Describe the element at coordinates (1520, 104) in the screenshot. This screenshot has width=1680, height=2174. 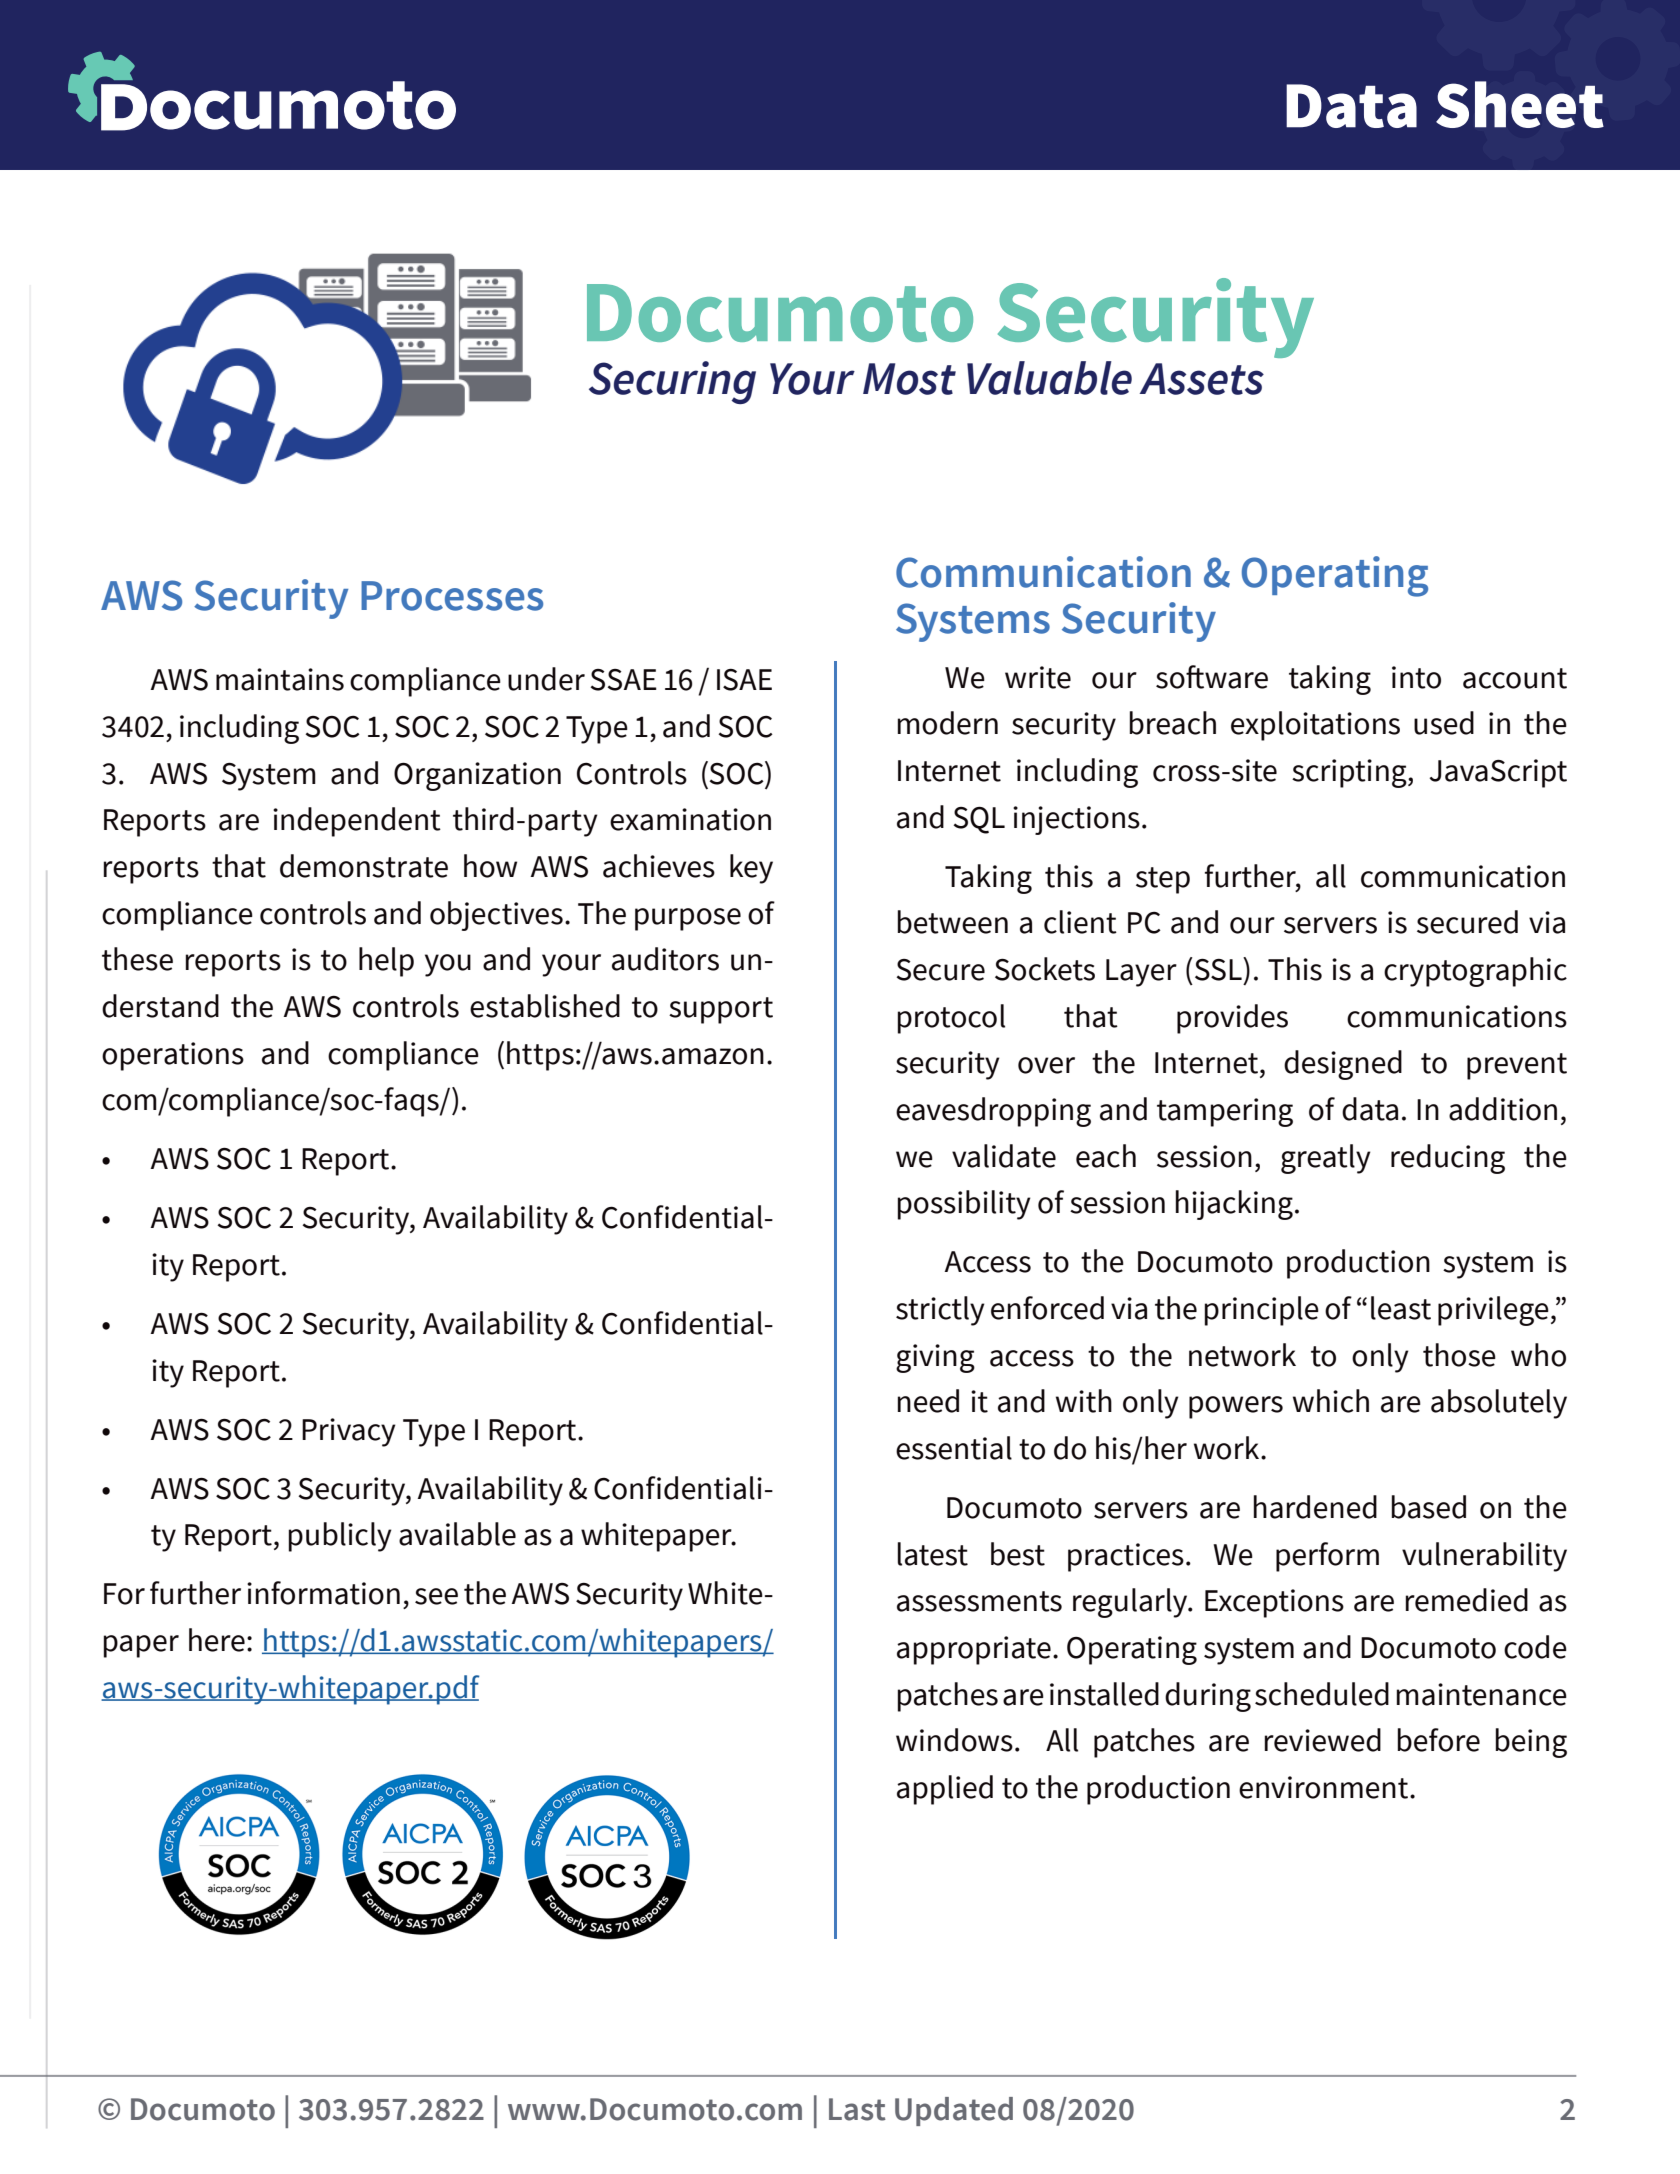
I see `Sheet` at that location.
